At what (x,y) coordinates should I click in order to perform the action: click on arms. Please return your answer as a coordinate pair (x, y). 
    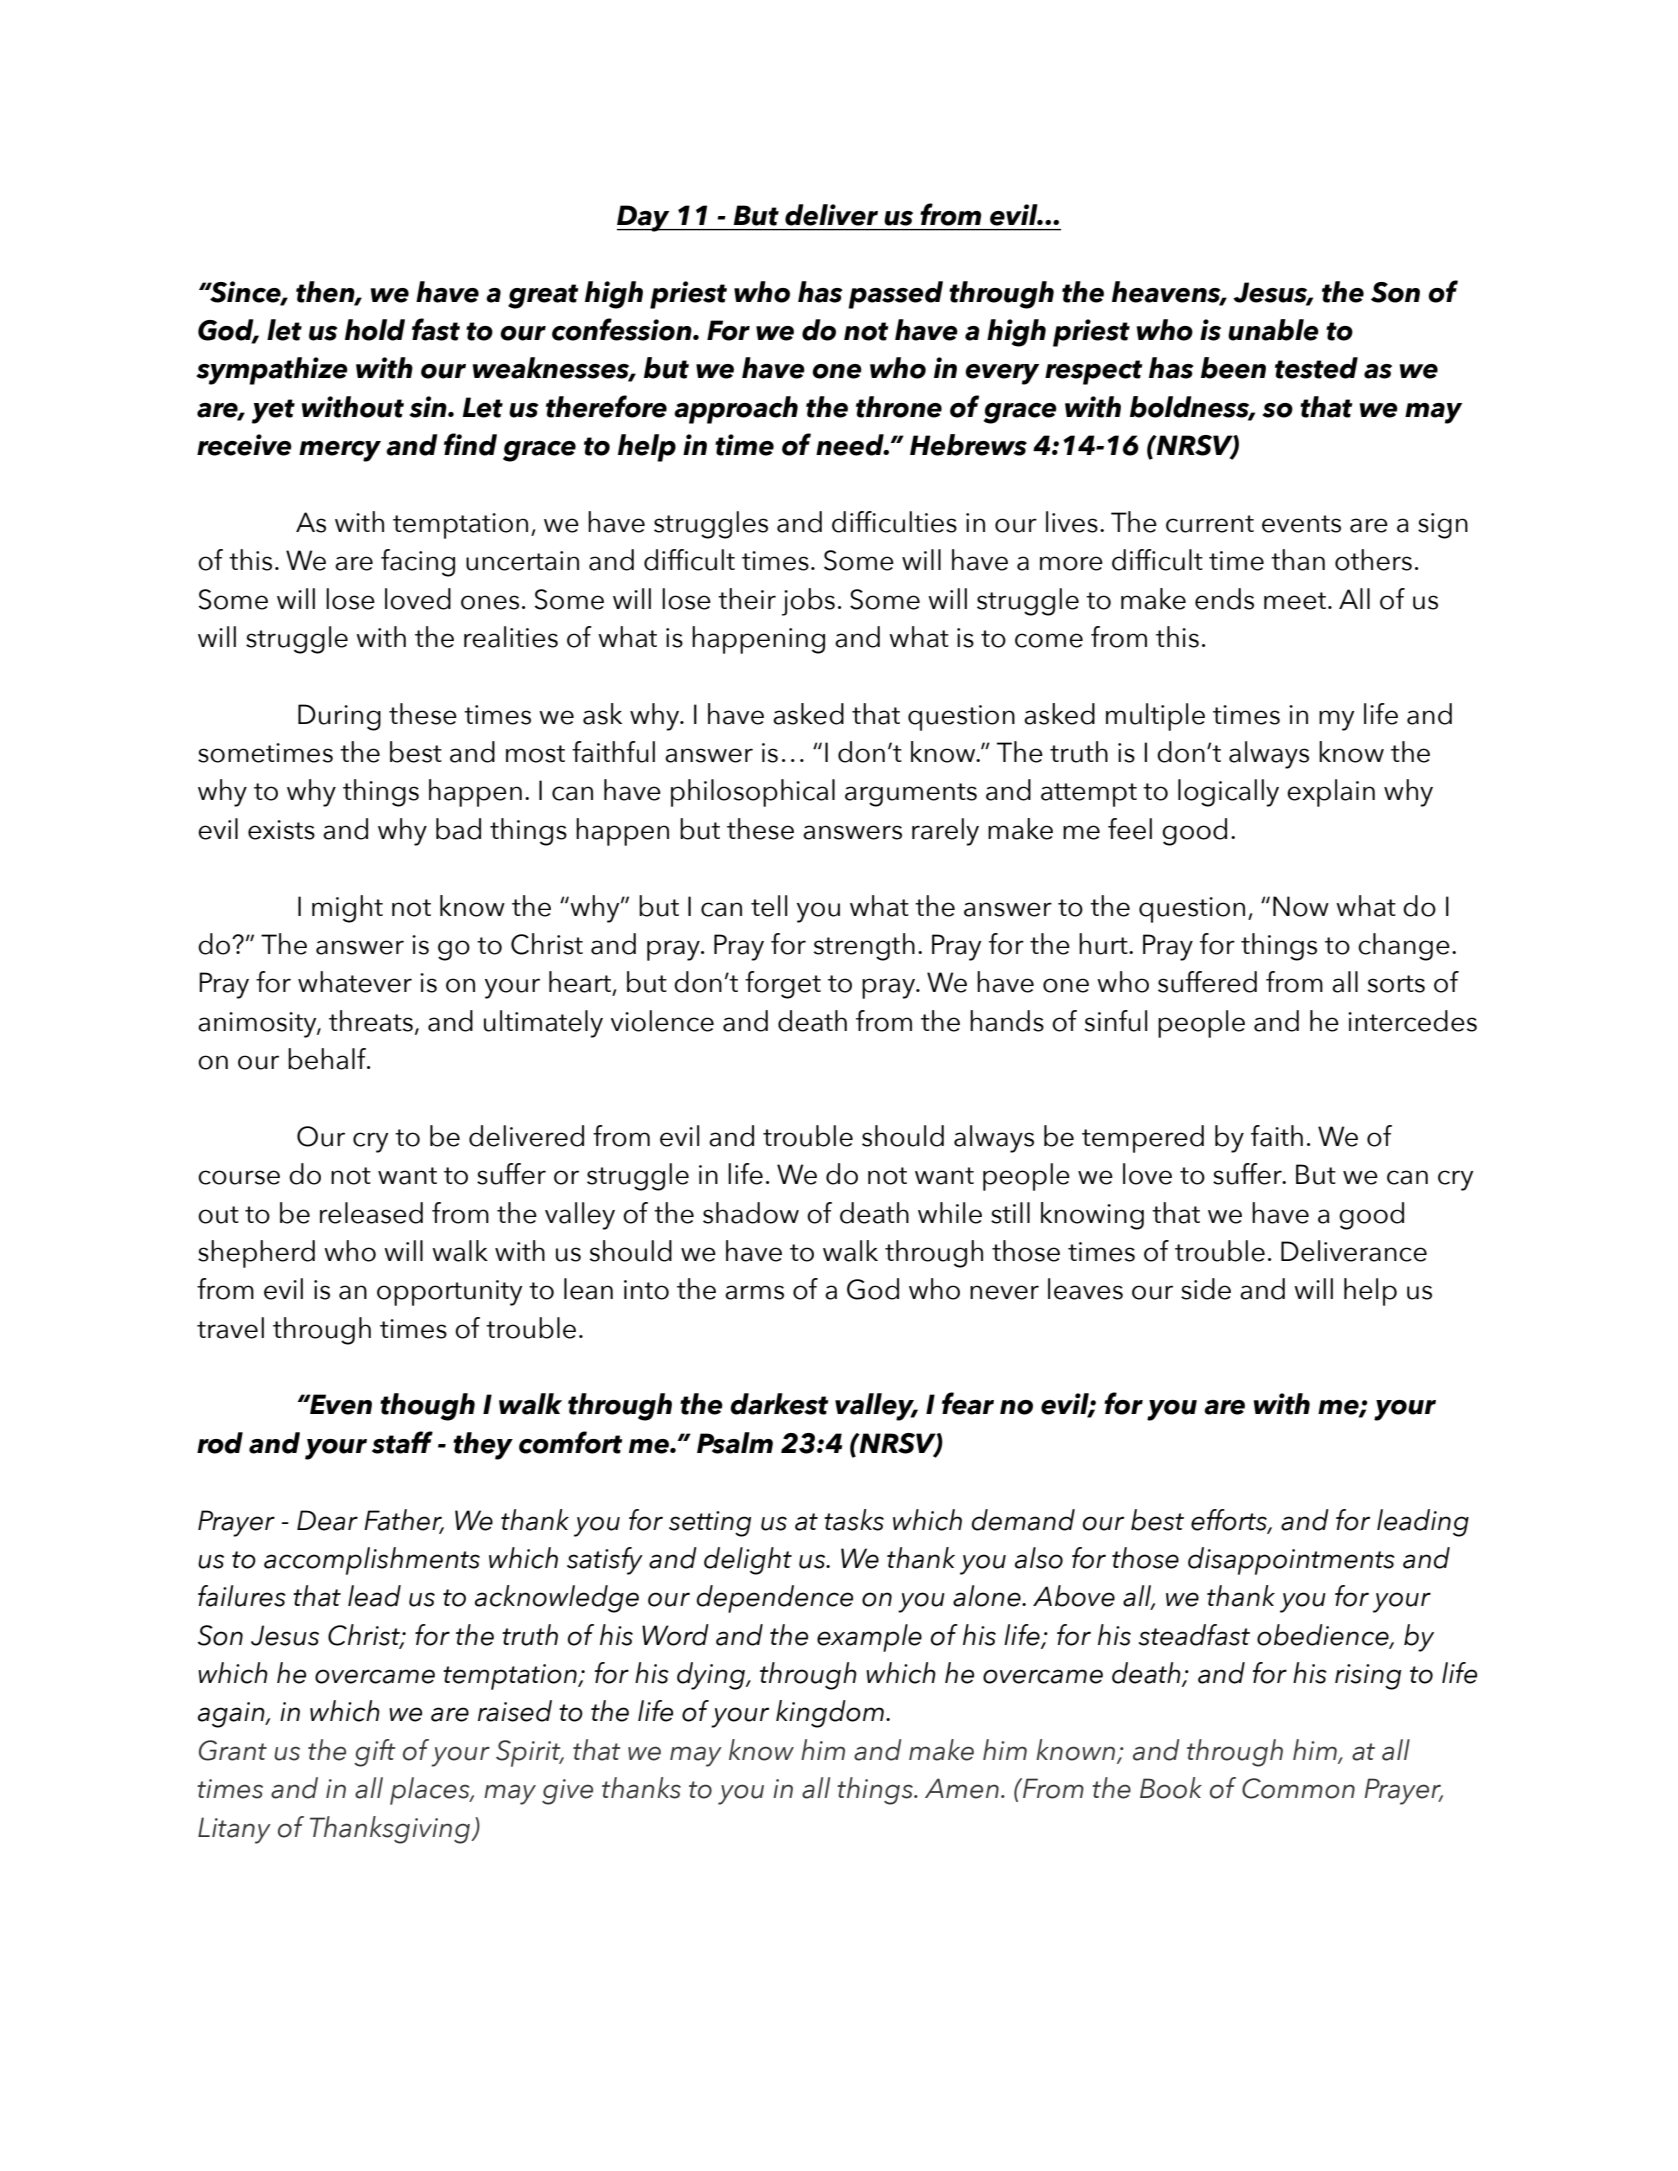
    Looking at the image, I should click on (754, 1292).
